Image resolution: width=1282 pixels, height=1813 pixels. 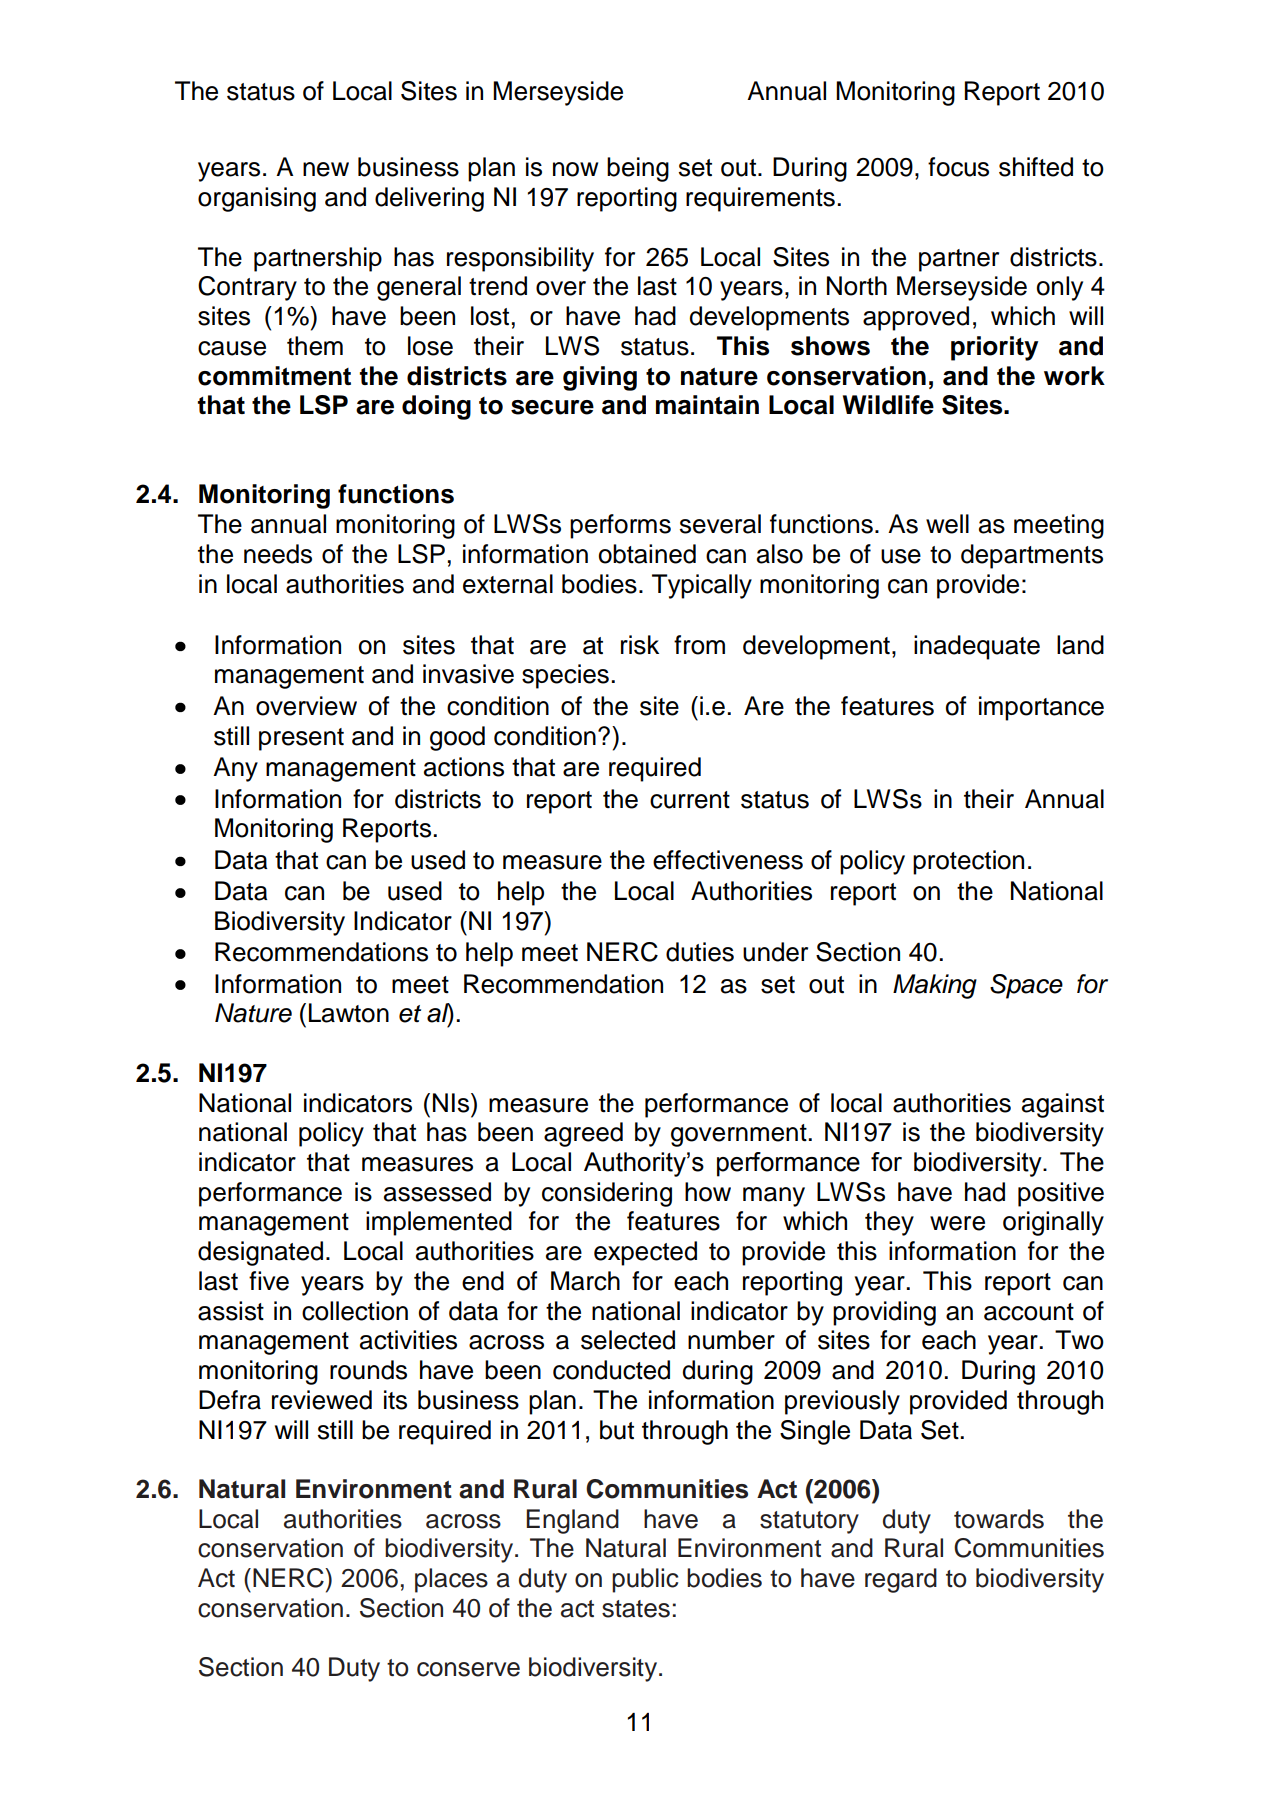 I want to click on places, so click(x=451, y=1580).
